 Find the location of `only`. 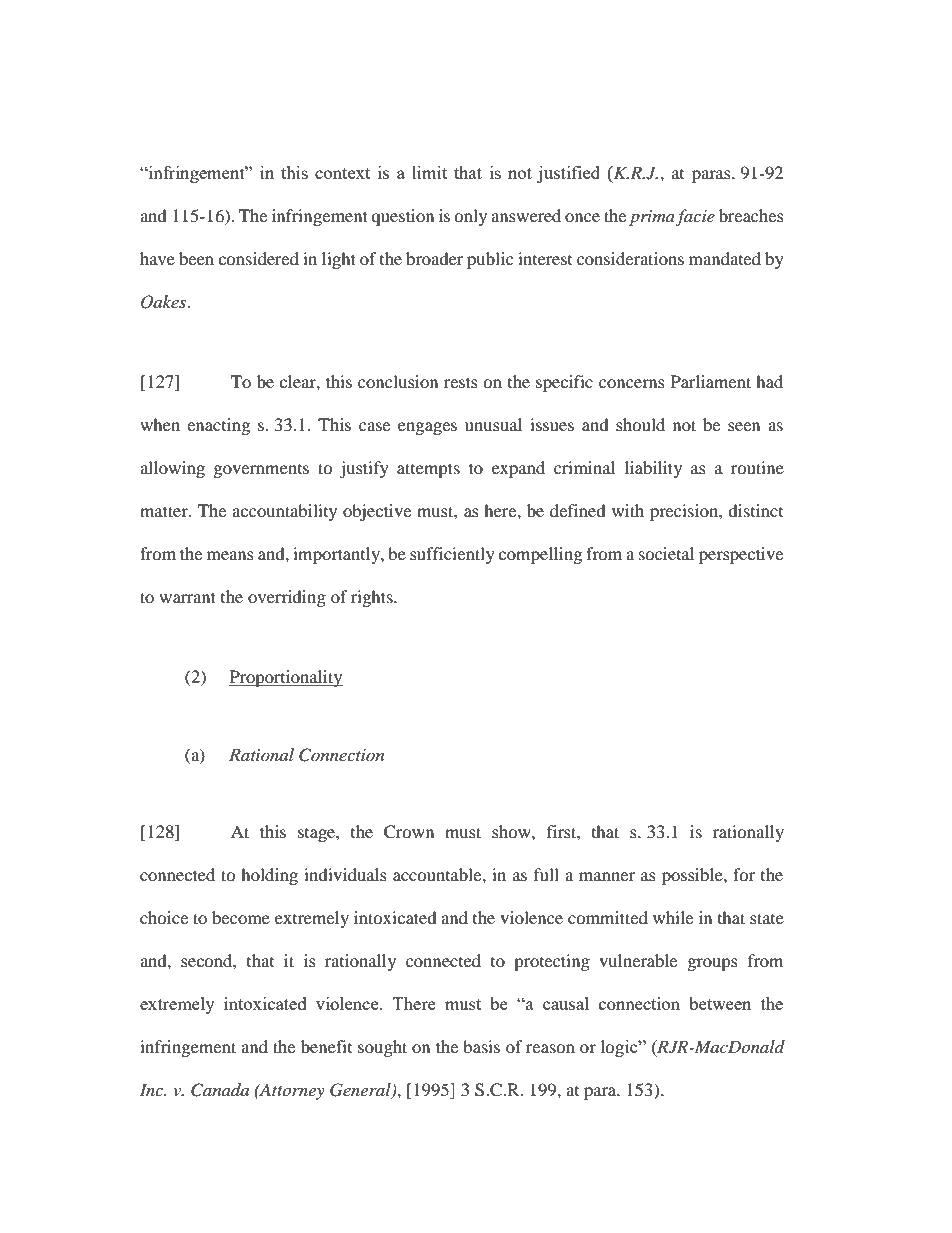

only is located at coordinates (470, 217).
